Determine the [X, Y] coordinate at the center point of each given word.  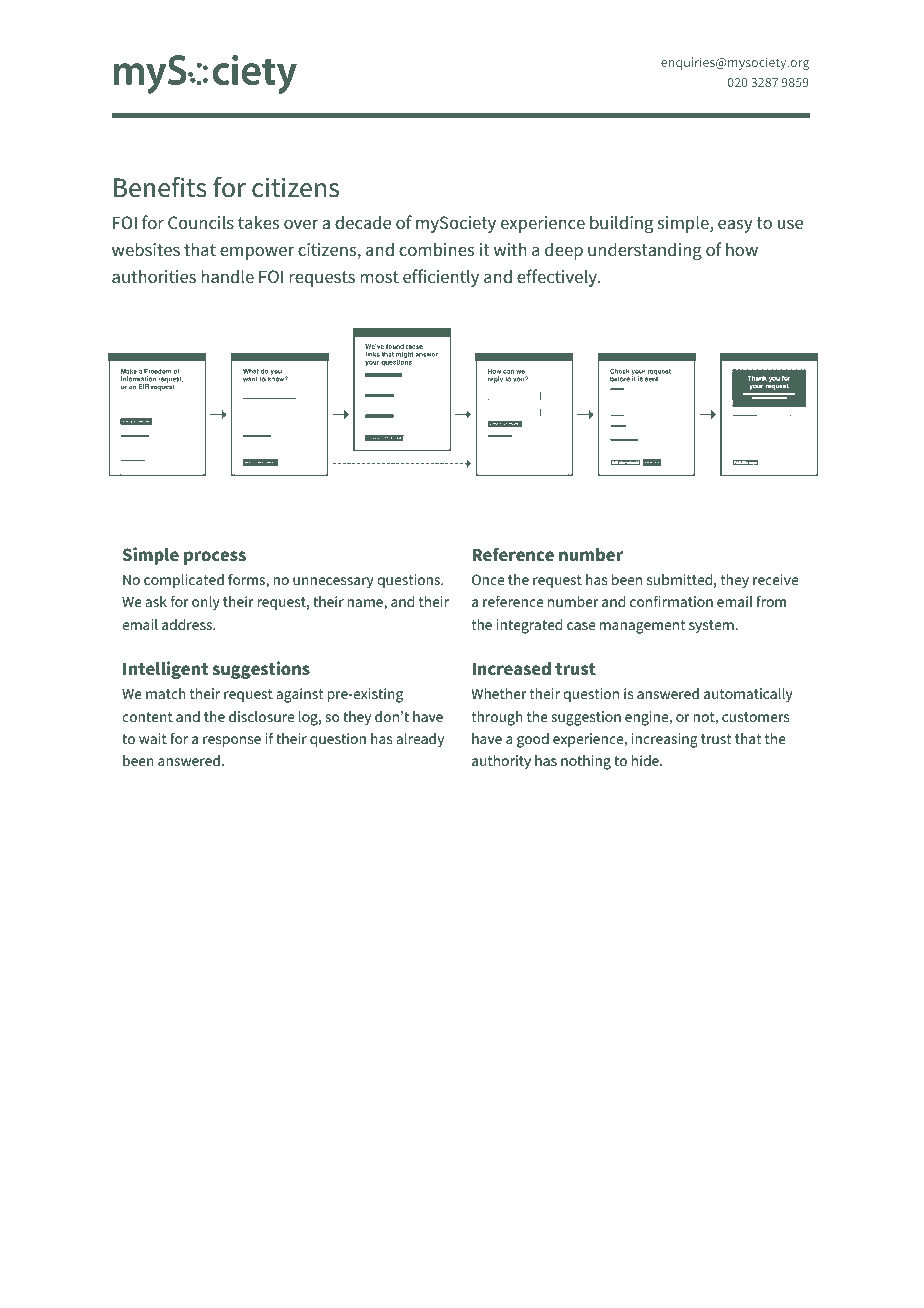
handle [227, 276]
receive [775, 579]
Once [488, 579]
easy [735, 226]
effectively [558, 278]
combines [436, 249]
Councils [201, 222]
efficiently [441, 278]
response [232, 741]
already [420, 740]
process [215, 558]
